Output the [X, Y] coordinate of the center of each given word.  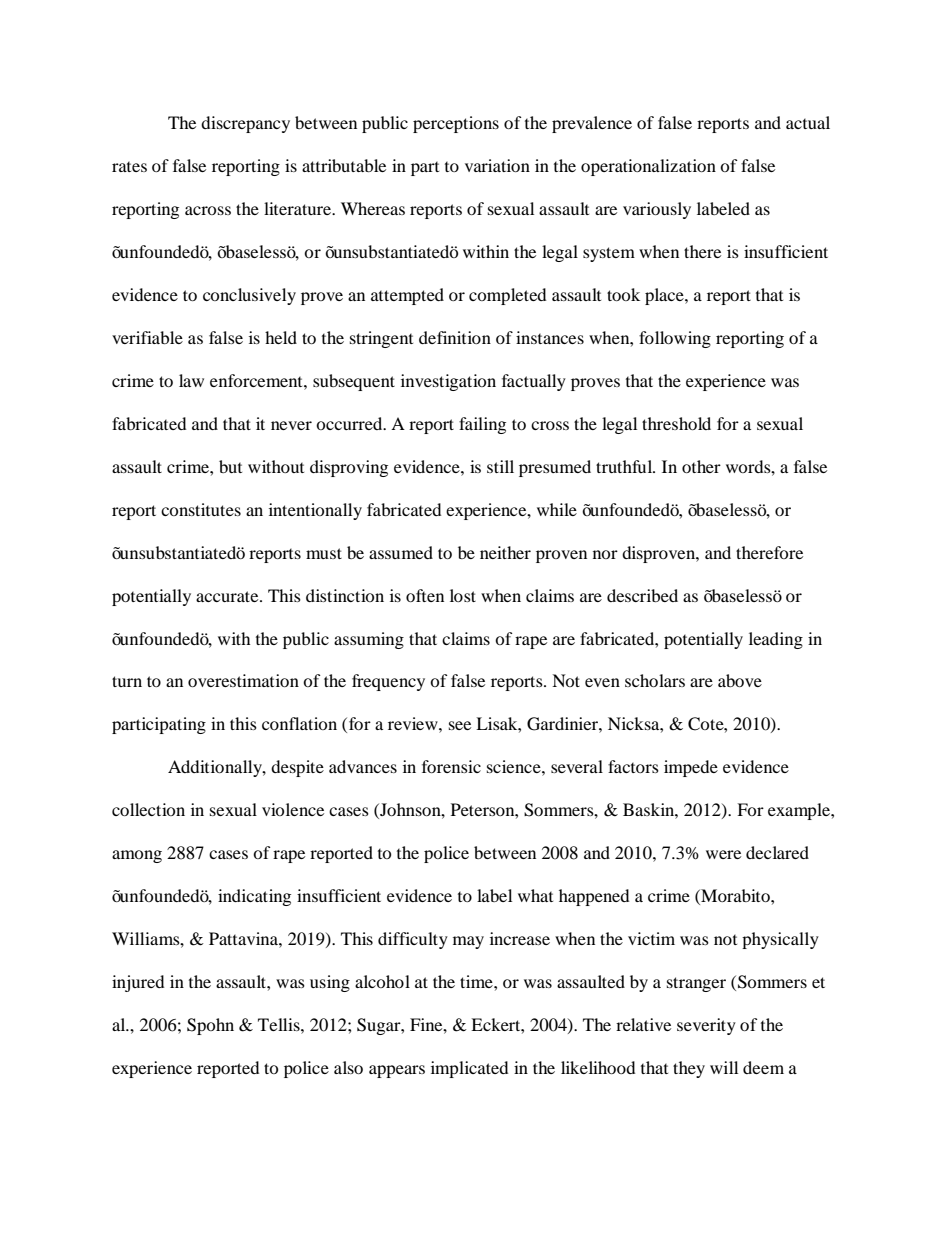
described [642, 595]
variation [497, 165]
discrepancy [245, 124]
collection [148, 809]
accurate [228, 596]
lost [463, 595]
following [675, 339]
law [191, 380]
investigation [448, 382]
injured [138, 983]
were [723, 854]
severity [706, 1026]
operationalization [648, 167]
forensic [451, 766]
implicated [469, 1069]
